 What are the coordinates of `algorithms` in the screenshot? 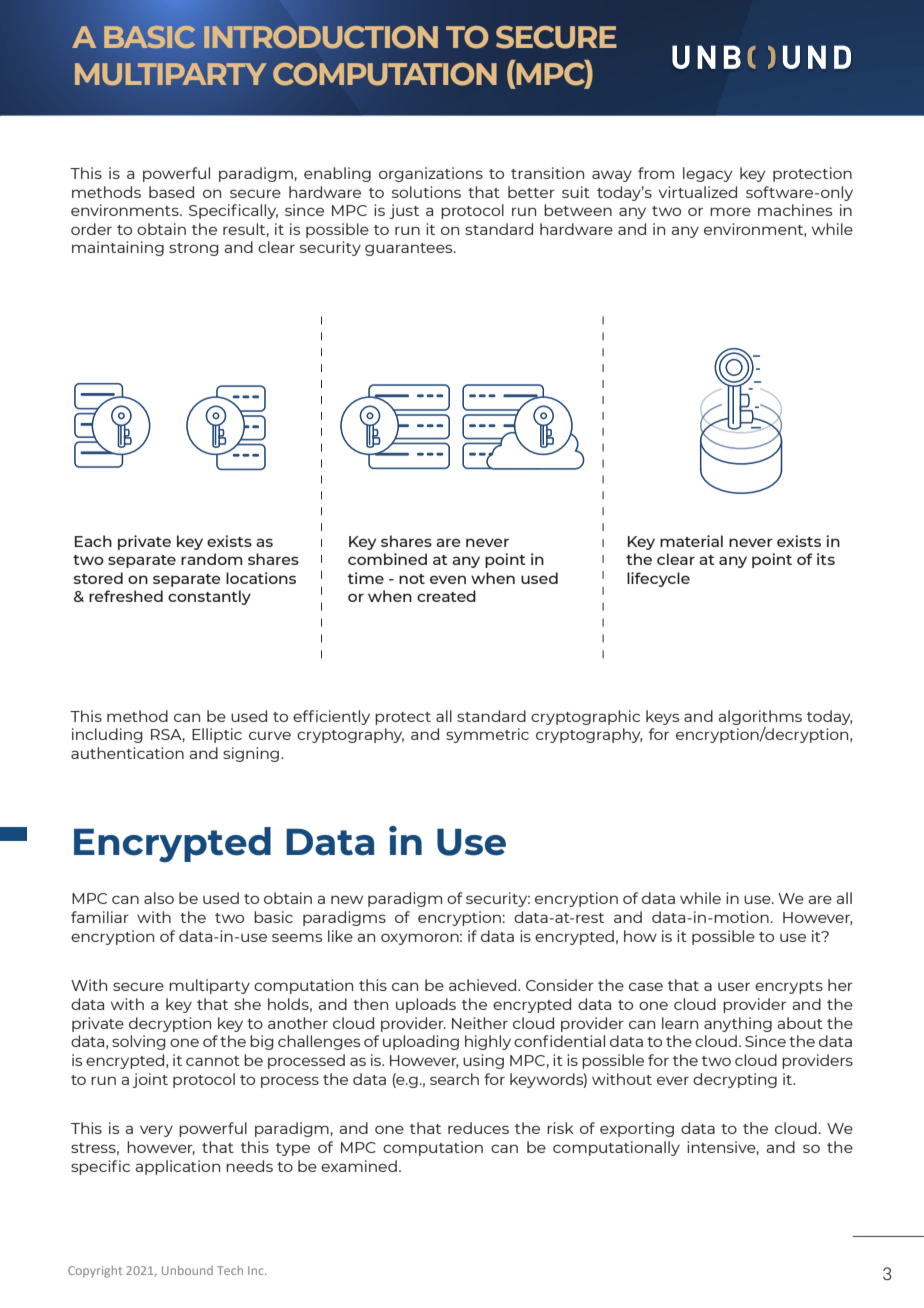 It's located at (760, 717).
